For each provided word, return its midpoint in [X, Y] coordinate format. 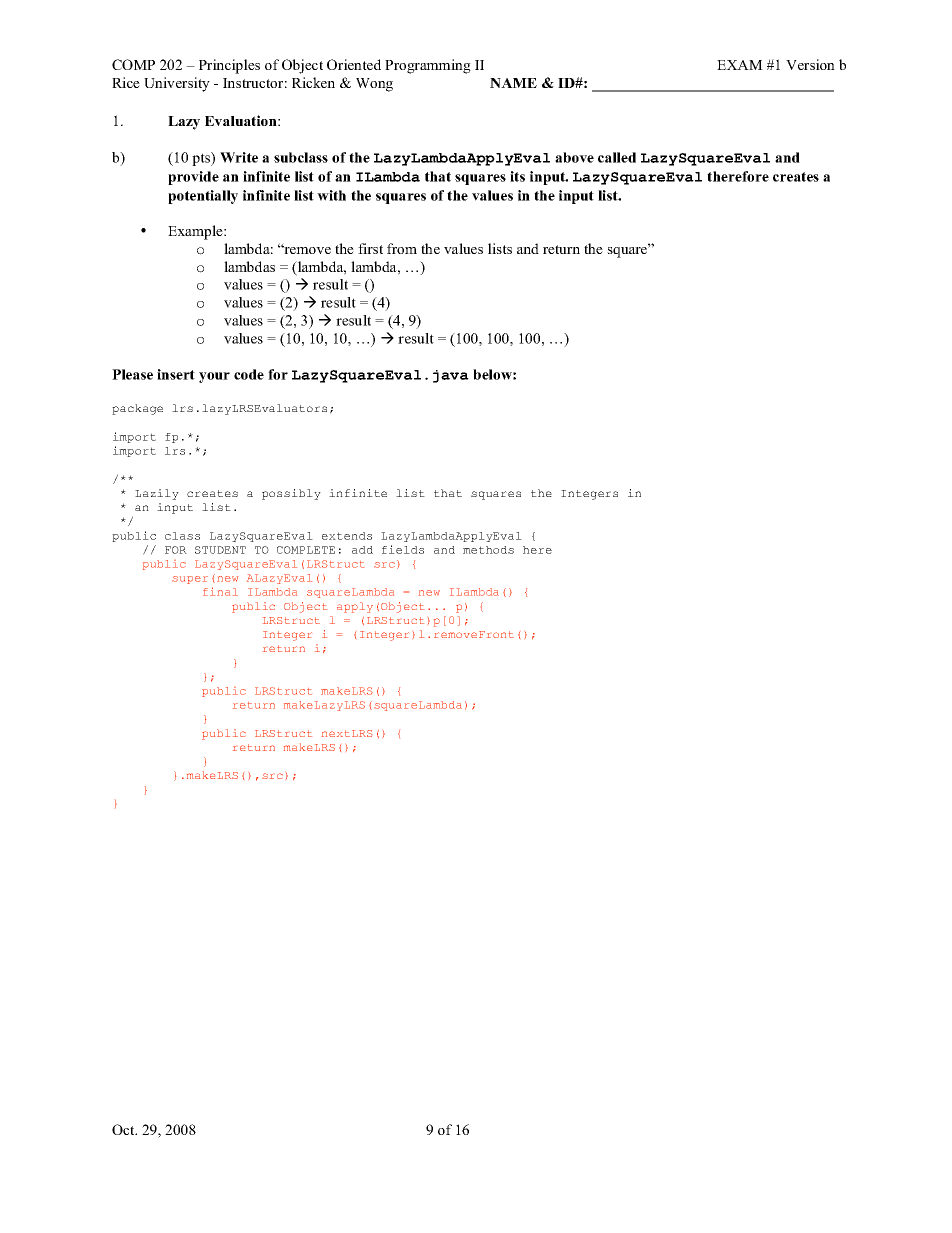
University [177, 84]
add [362, 550]
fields [403, 549]
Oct [124, 1129]
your [214, 377]
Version [810, 64]
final [220, 591]
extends [347, 536]
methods [488, 550]
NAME [513, 83]
